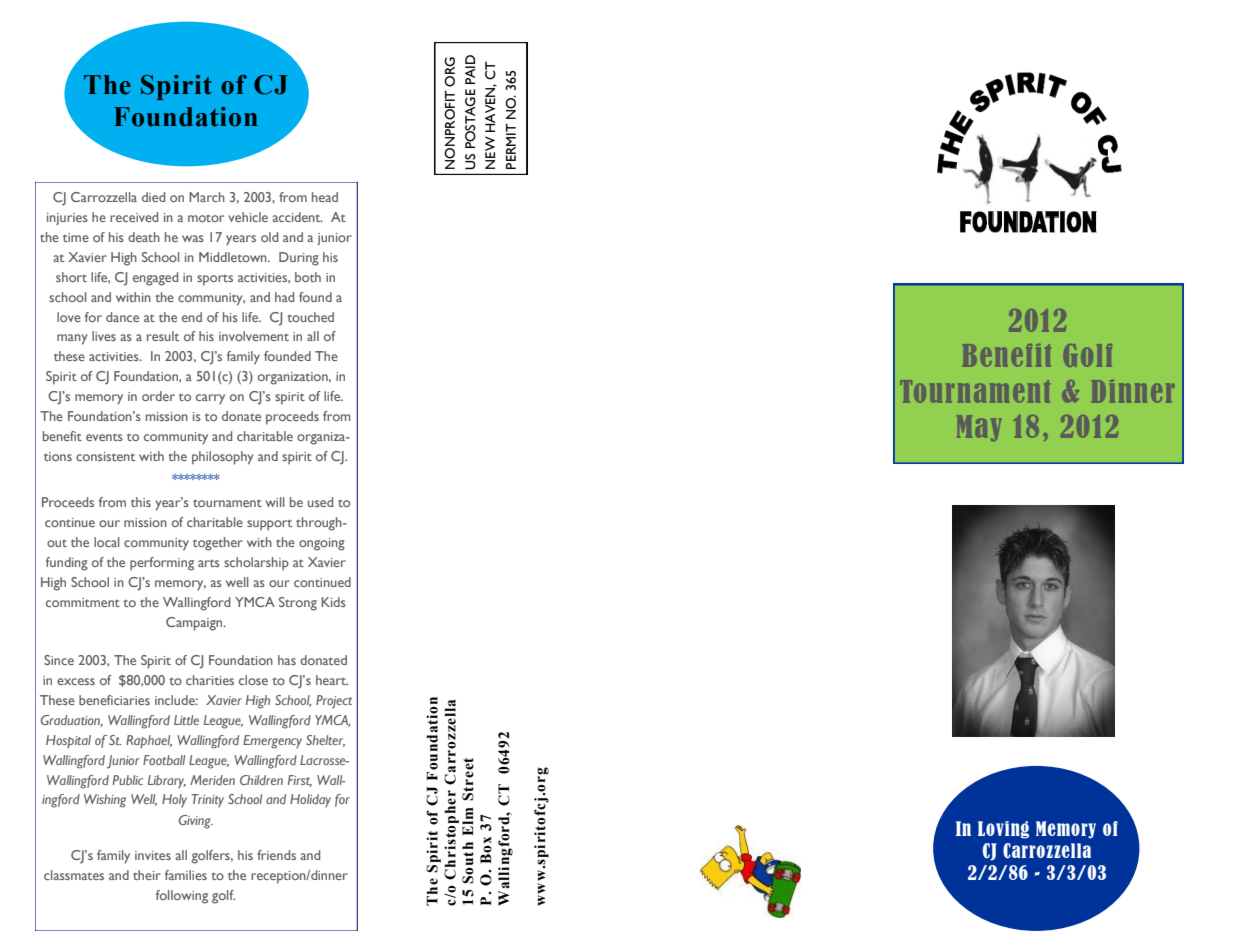  I want to click on May, so click(979, 428).
